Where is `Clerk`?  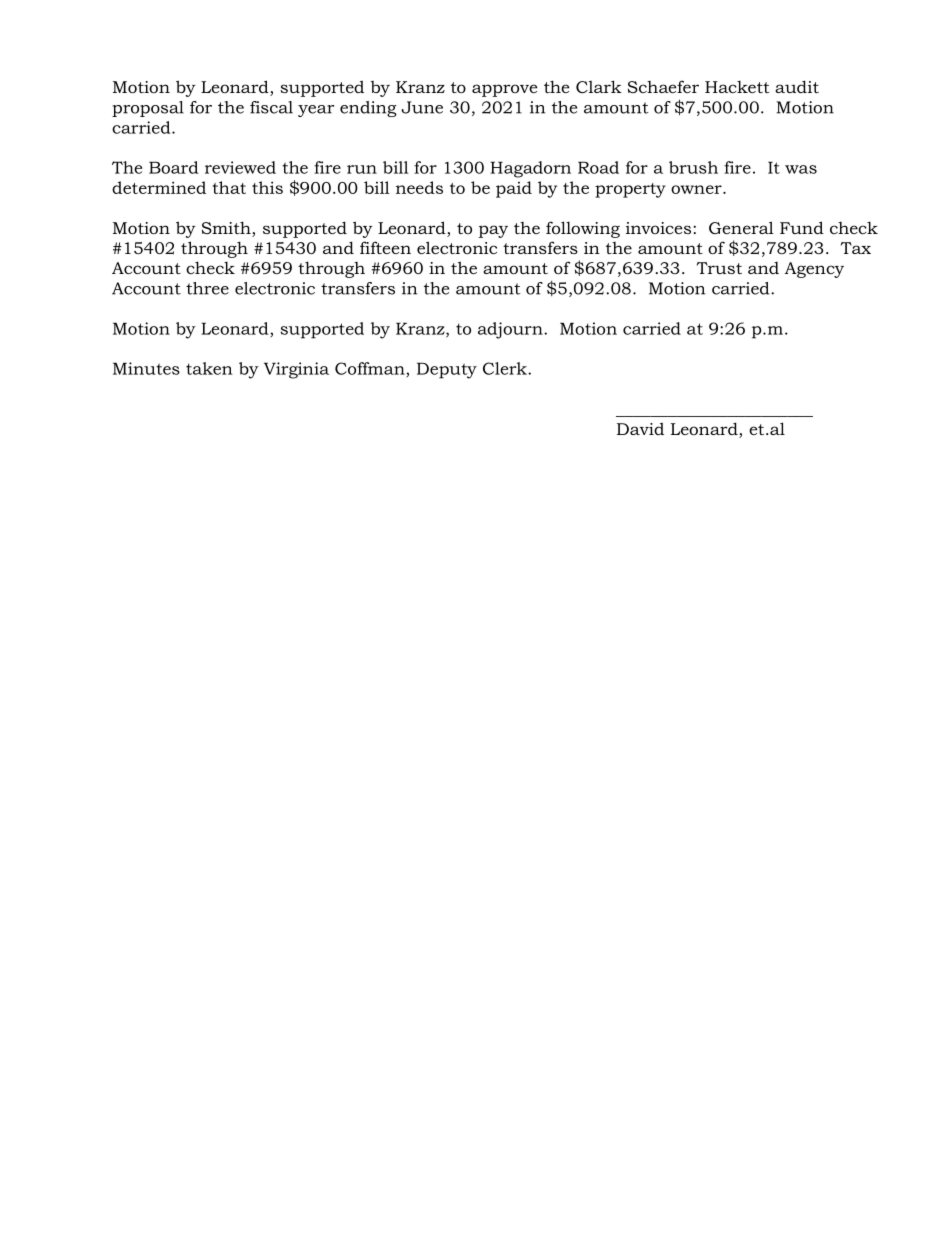 Clerk is located at coordinates (506, 368).
